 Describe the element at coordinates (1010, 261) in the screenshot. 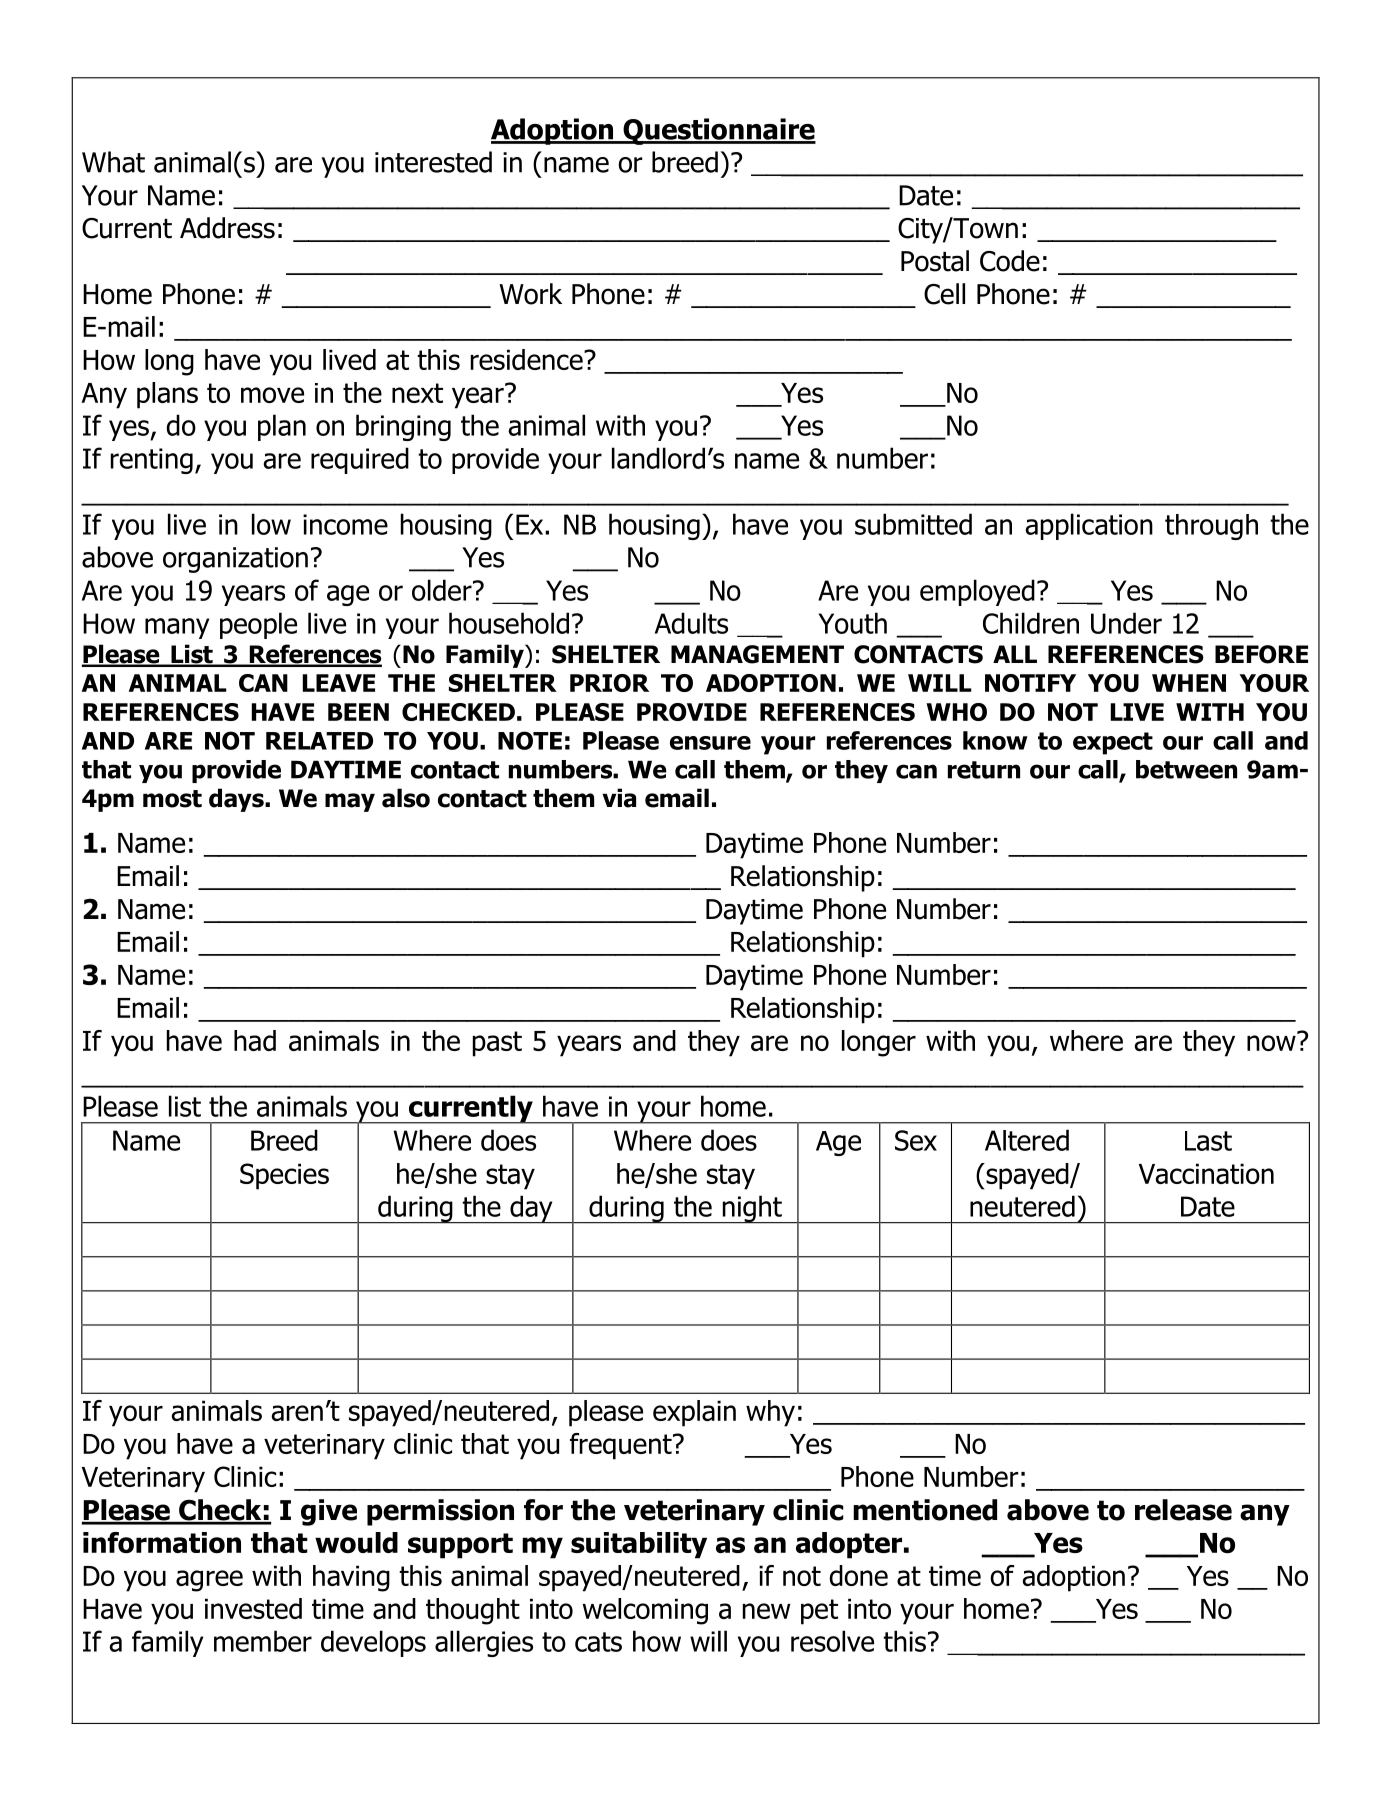

I see `Code` at that location.
